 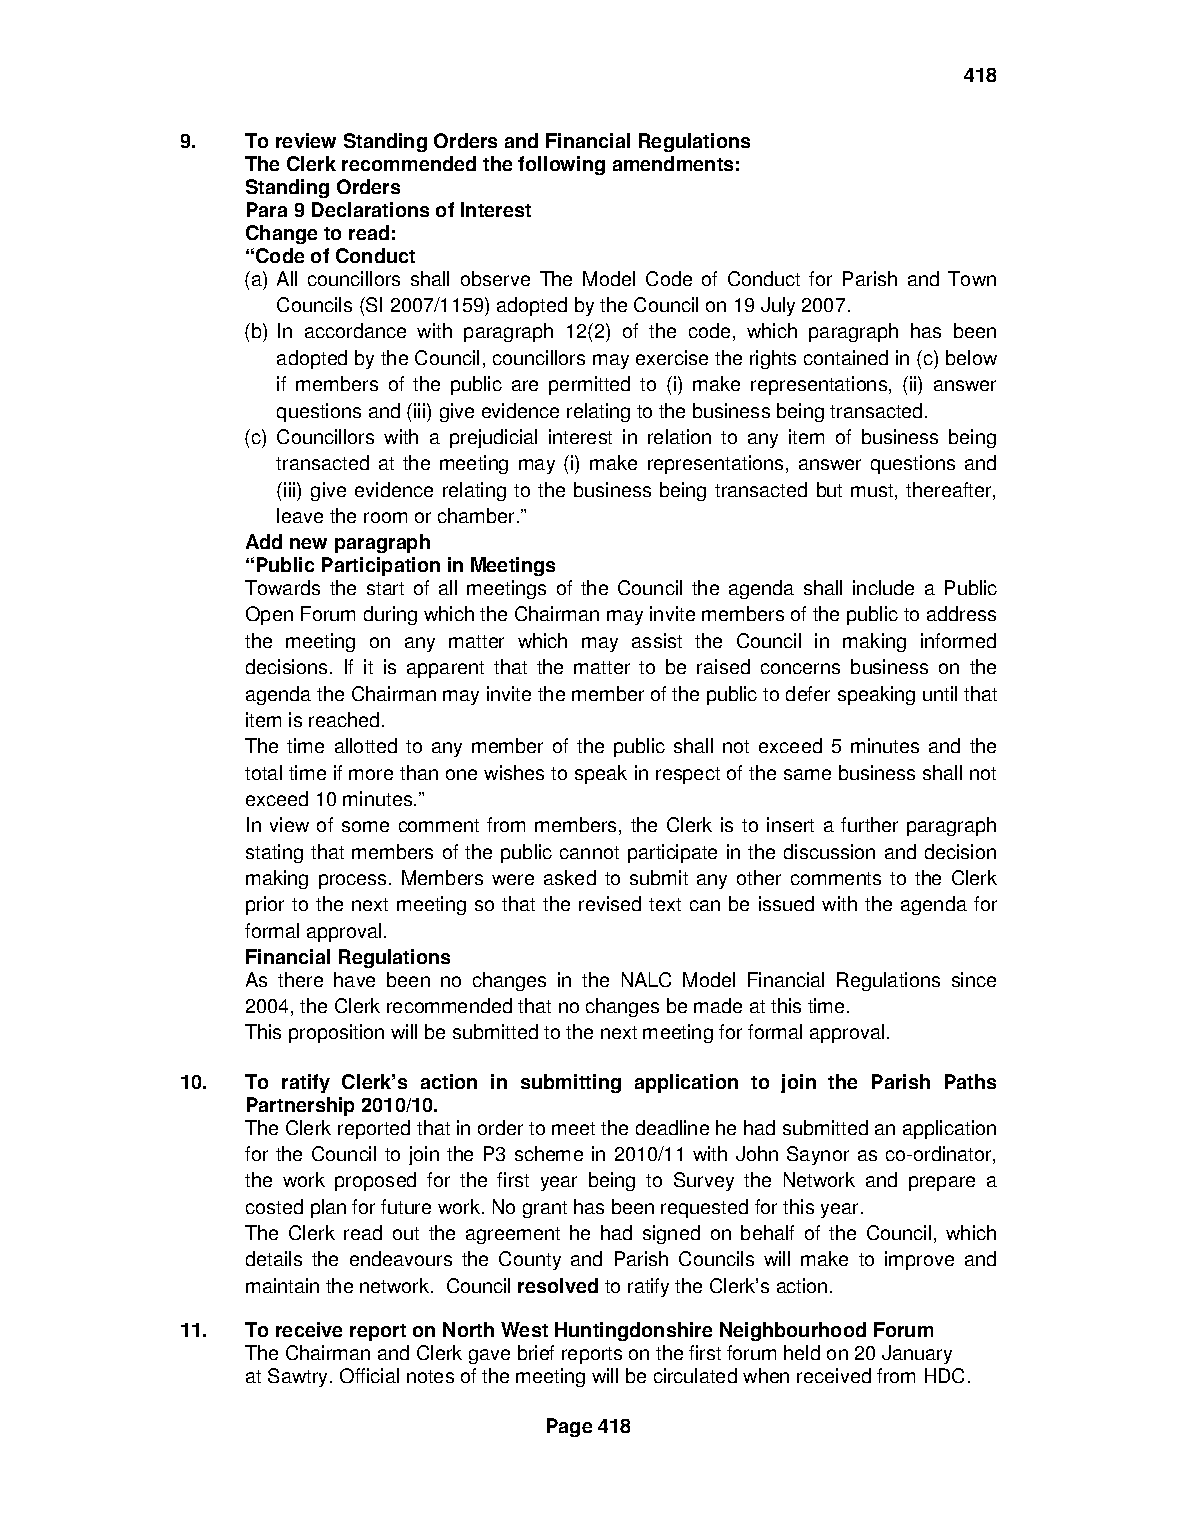 What do you see at coordinates (369, 1375) in the screenshot?
I see `Official` at bounding box center [369, 1375].
